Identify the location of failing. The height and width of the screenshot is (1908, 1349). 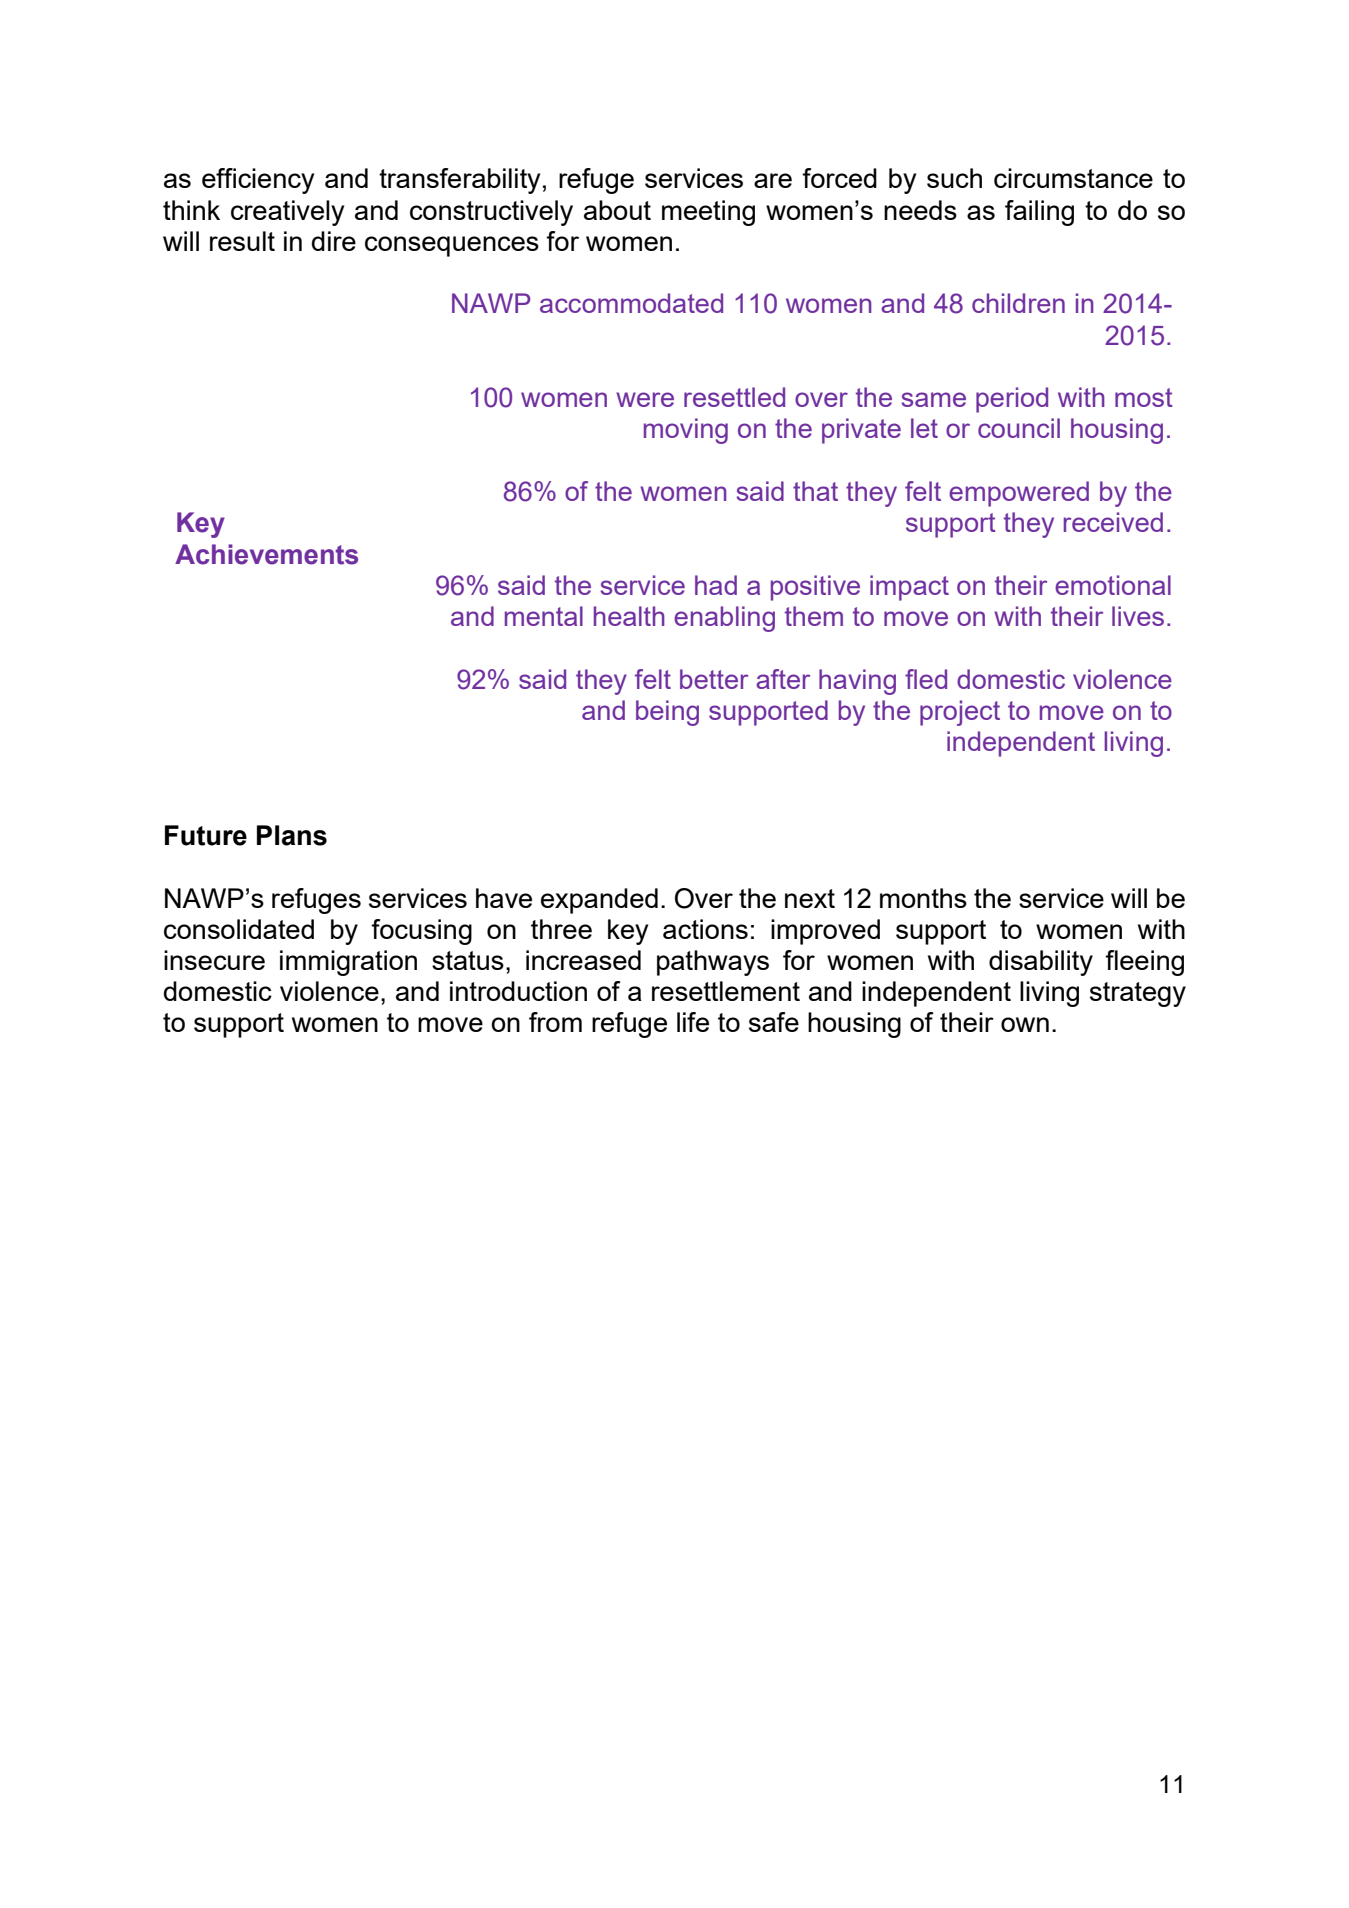
(1039, 213).
